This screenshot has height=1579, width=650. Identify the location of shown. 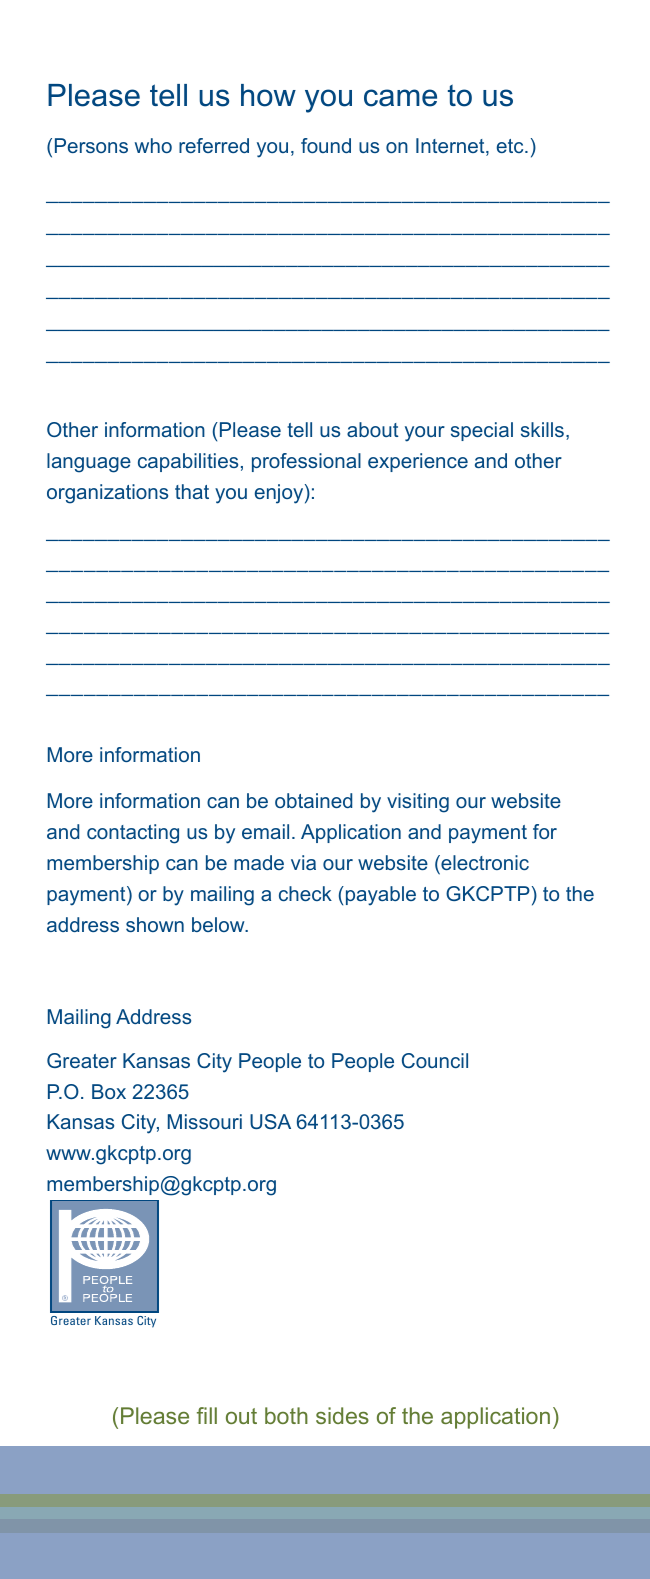
(155, 924).
